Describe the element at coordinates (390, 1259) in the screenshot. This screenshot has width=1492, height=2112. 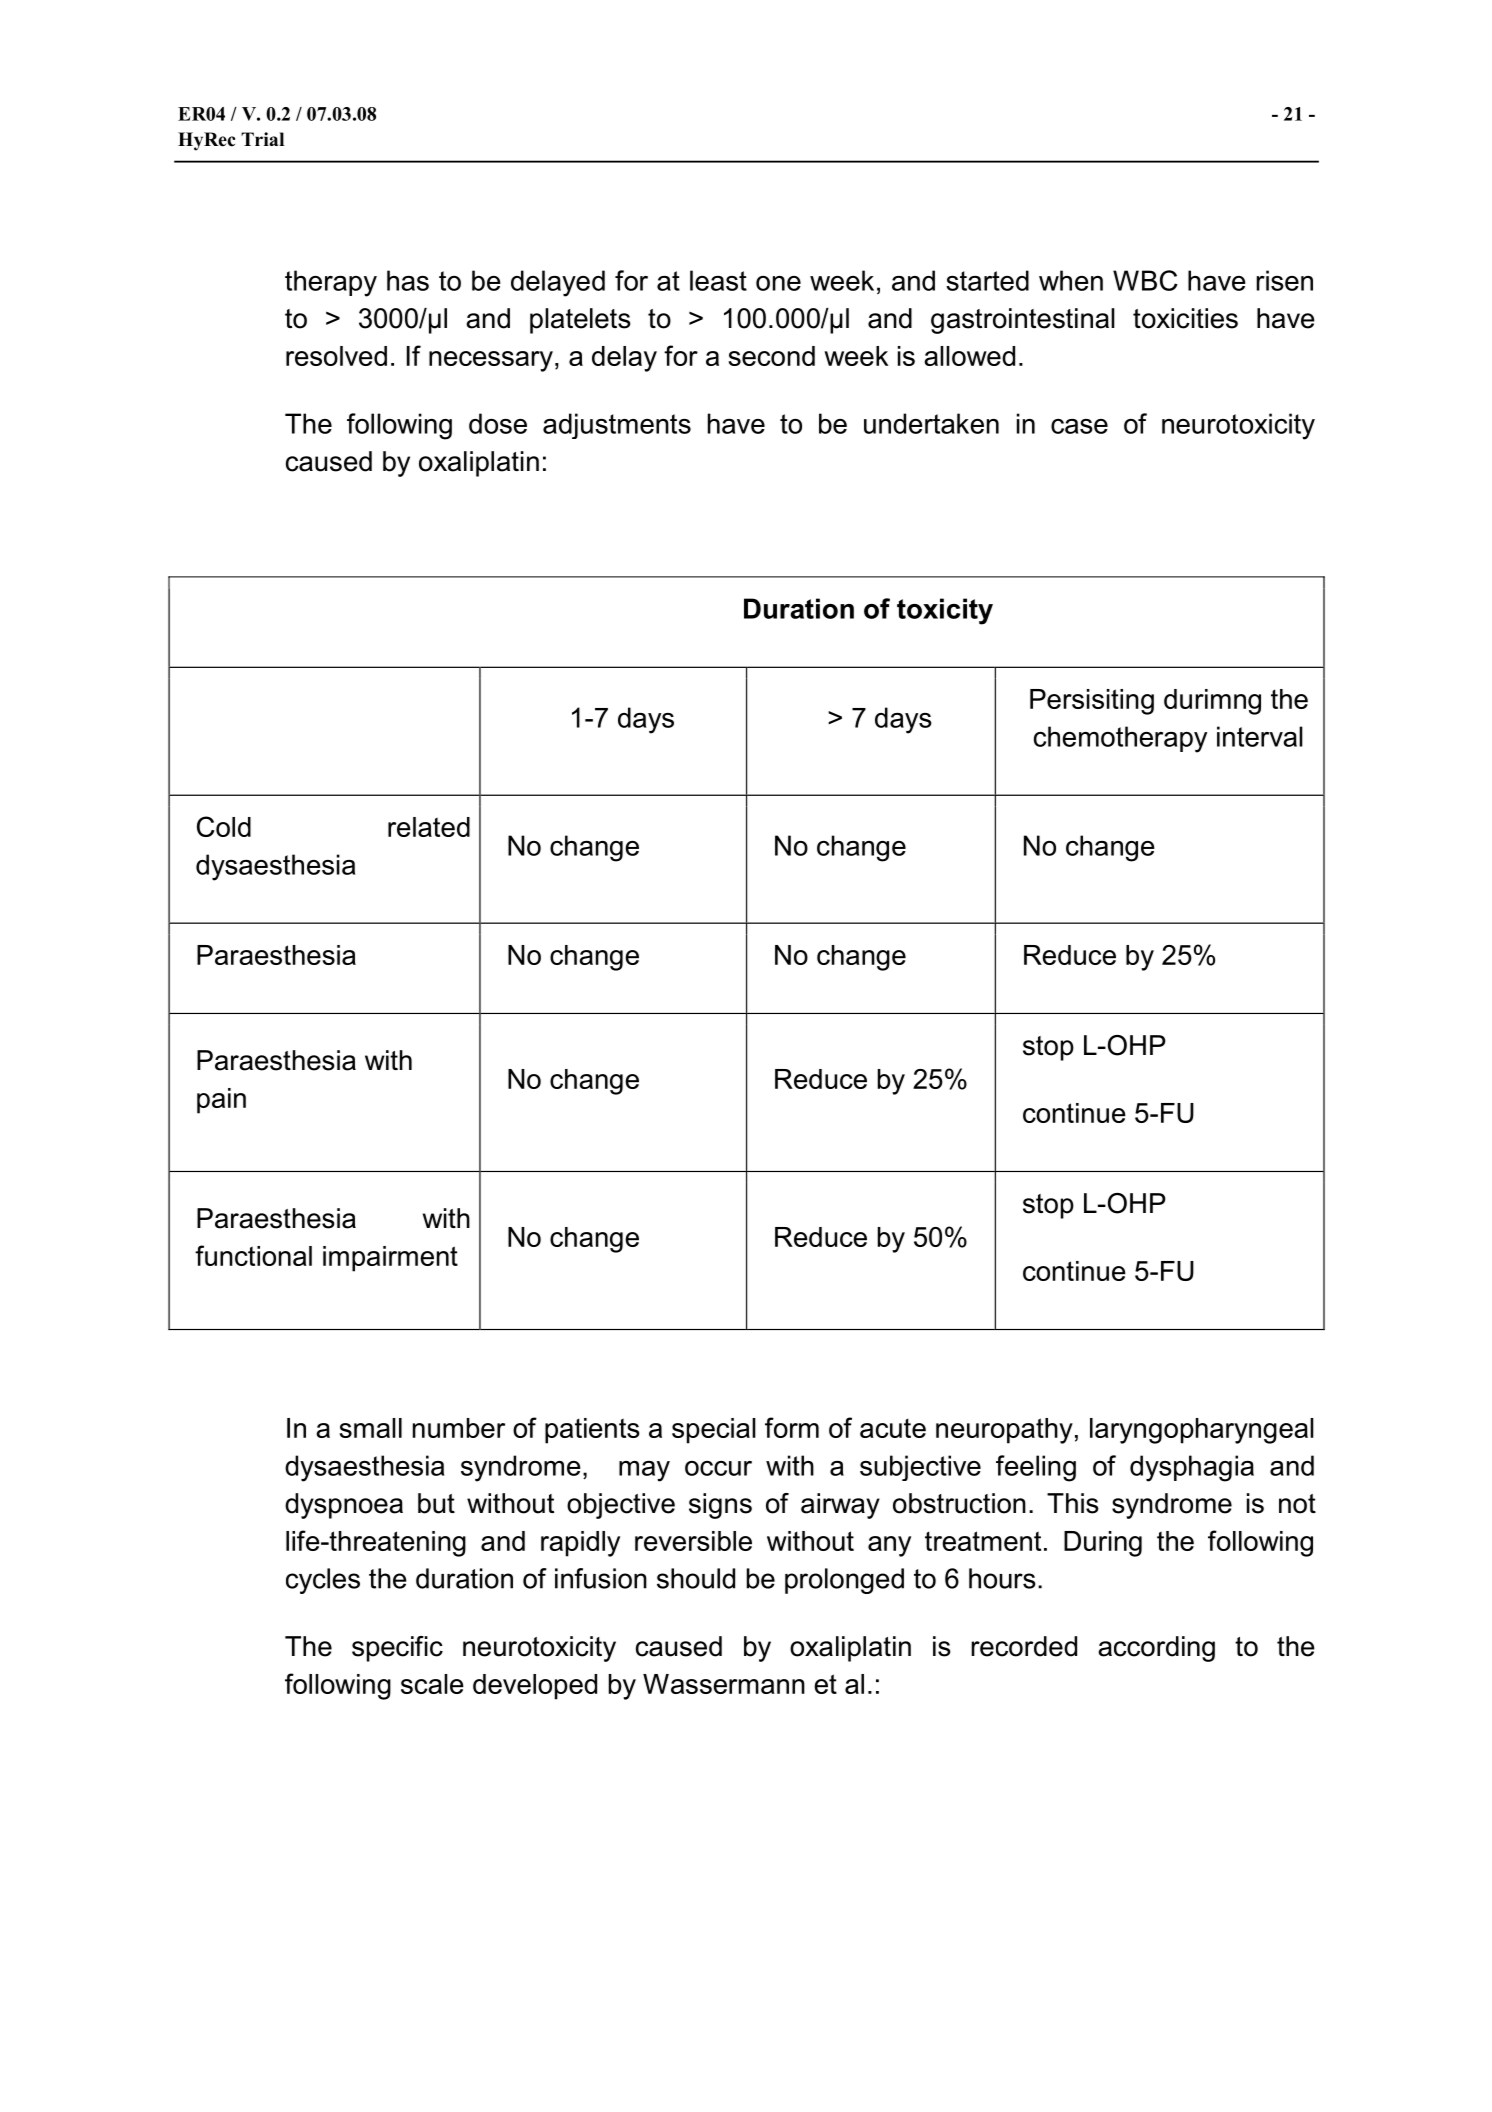
I see `impairment` at that location.
